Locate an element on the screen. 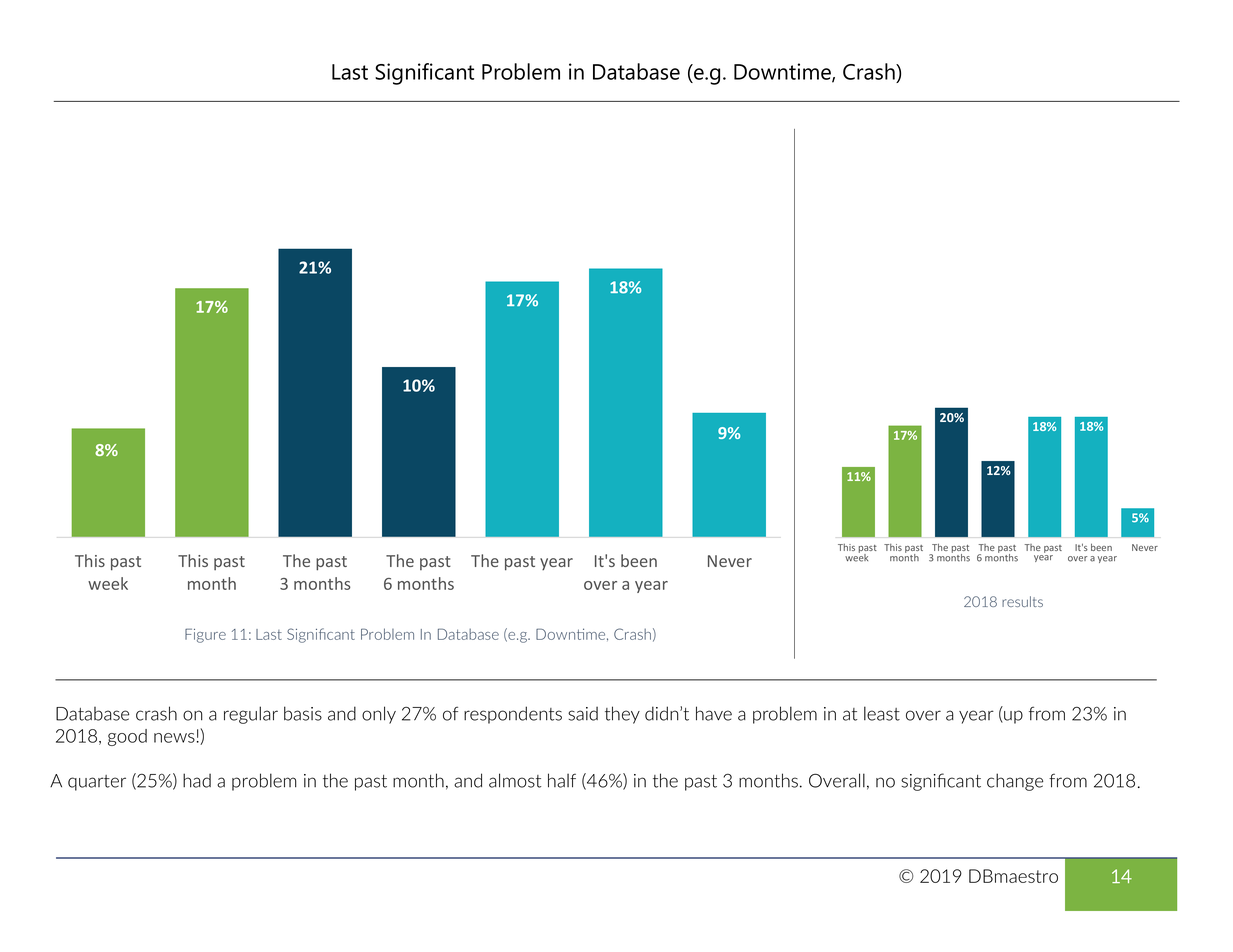 This screenshot has width=1233, height=952. least is located at coordinates (882, 713).
